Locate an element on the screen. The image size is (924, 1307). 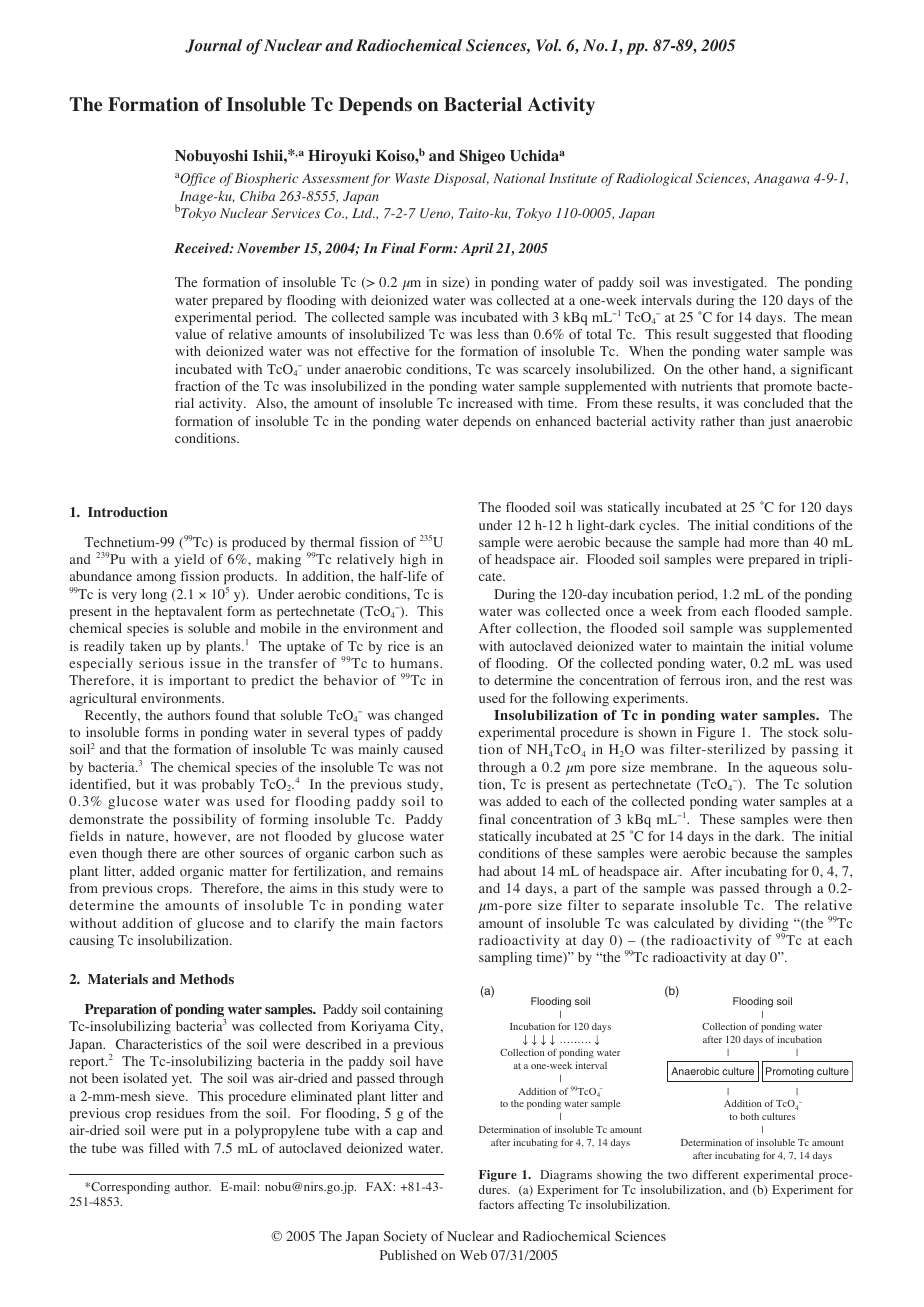
then is located at coordinates (839, 819).
